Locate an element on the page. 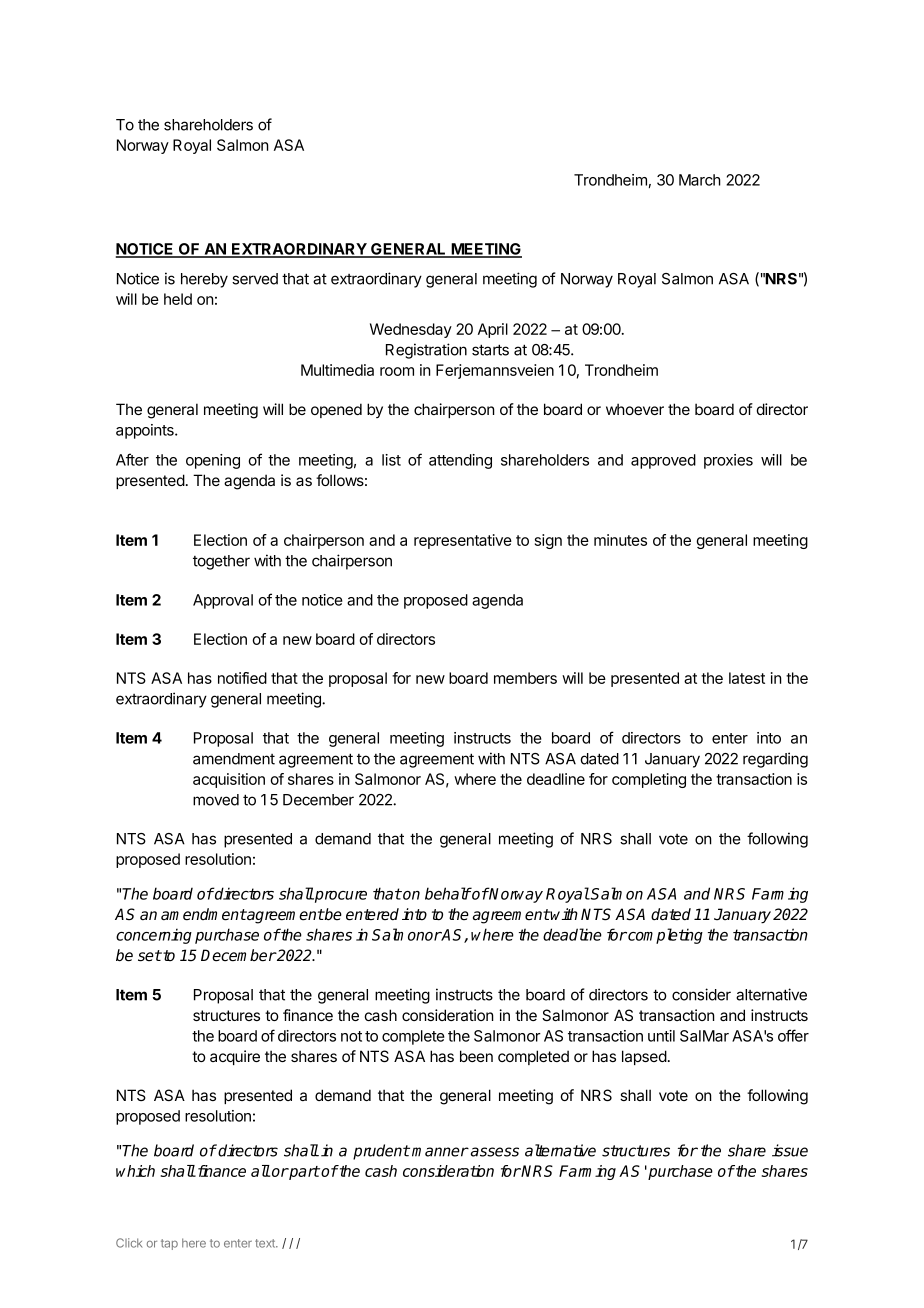 The image size is (924, 1308). April is located at coordinates (493, 330).
